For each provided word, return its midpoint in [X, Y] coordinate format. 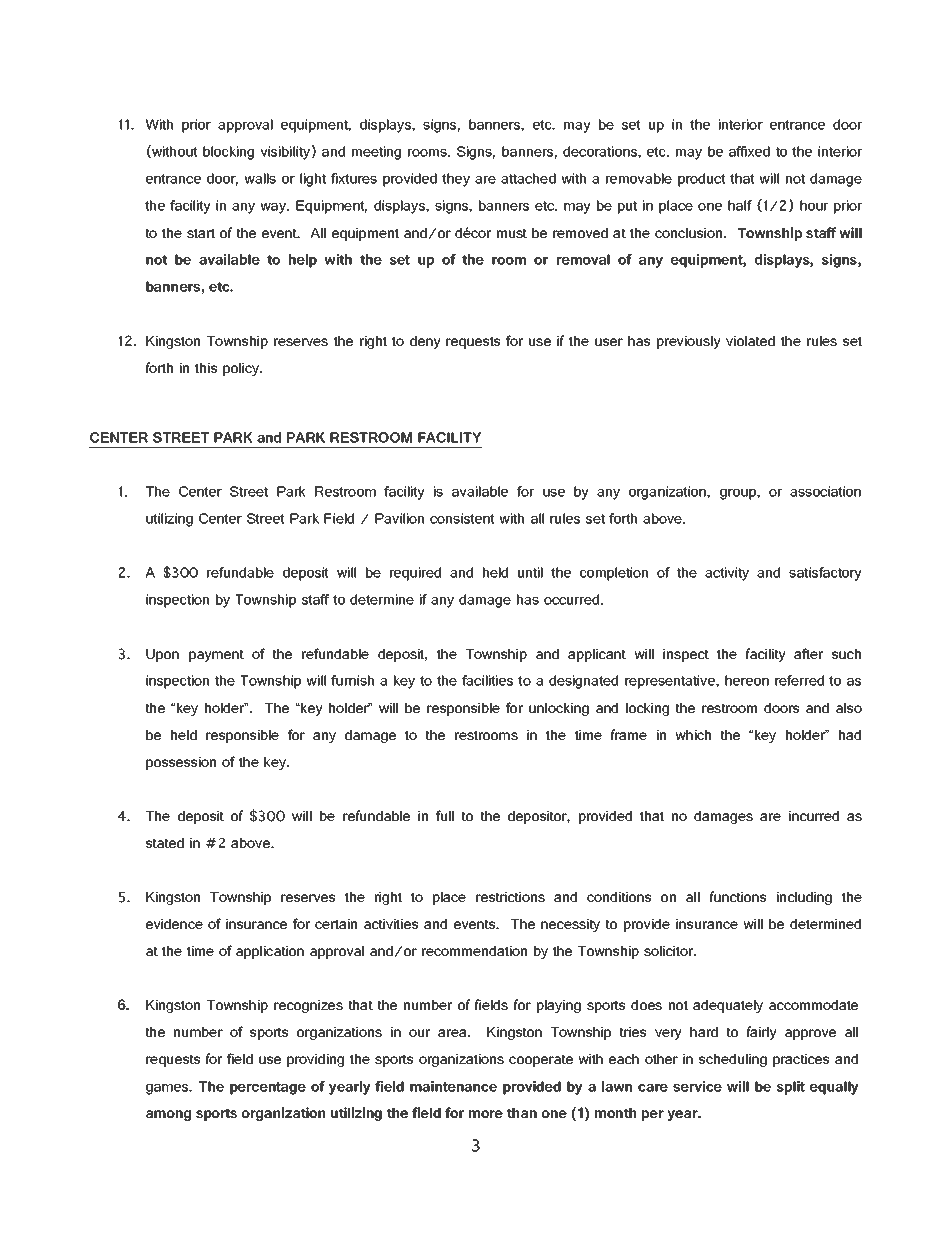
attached [528, 178]
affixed [749, 151]
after [808, 653]
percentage [268, 1088]
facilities [487, 680]
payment [216, 656]
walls [260, 178]
